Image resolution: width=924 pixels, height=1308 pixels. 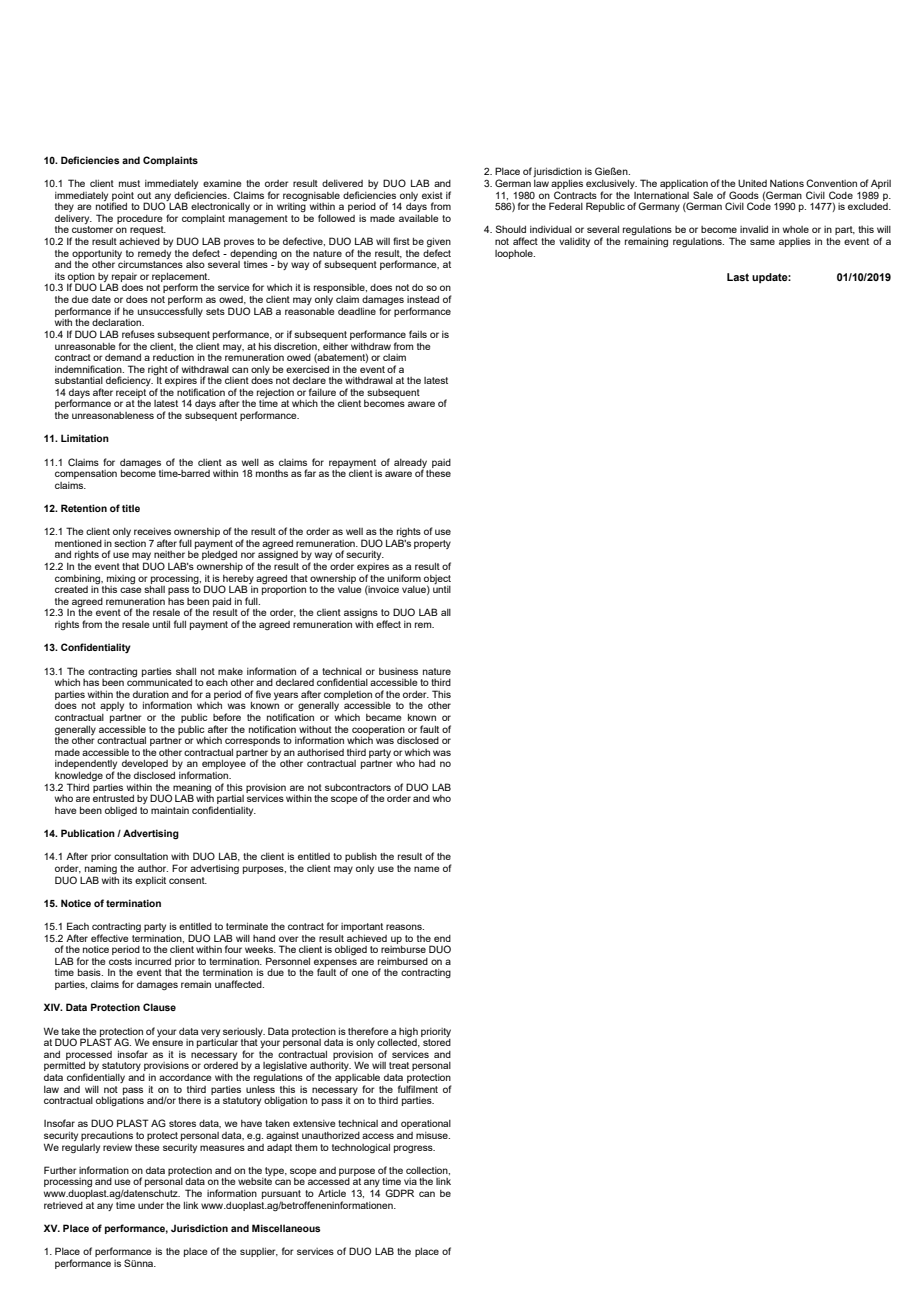 What do you see at coordinates (432, 544) in the image?
I see `property` at bounding box center [432, 544].
